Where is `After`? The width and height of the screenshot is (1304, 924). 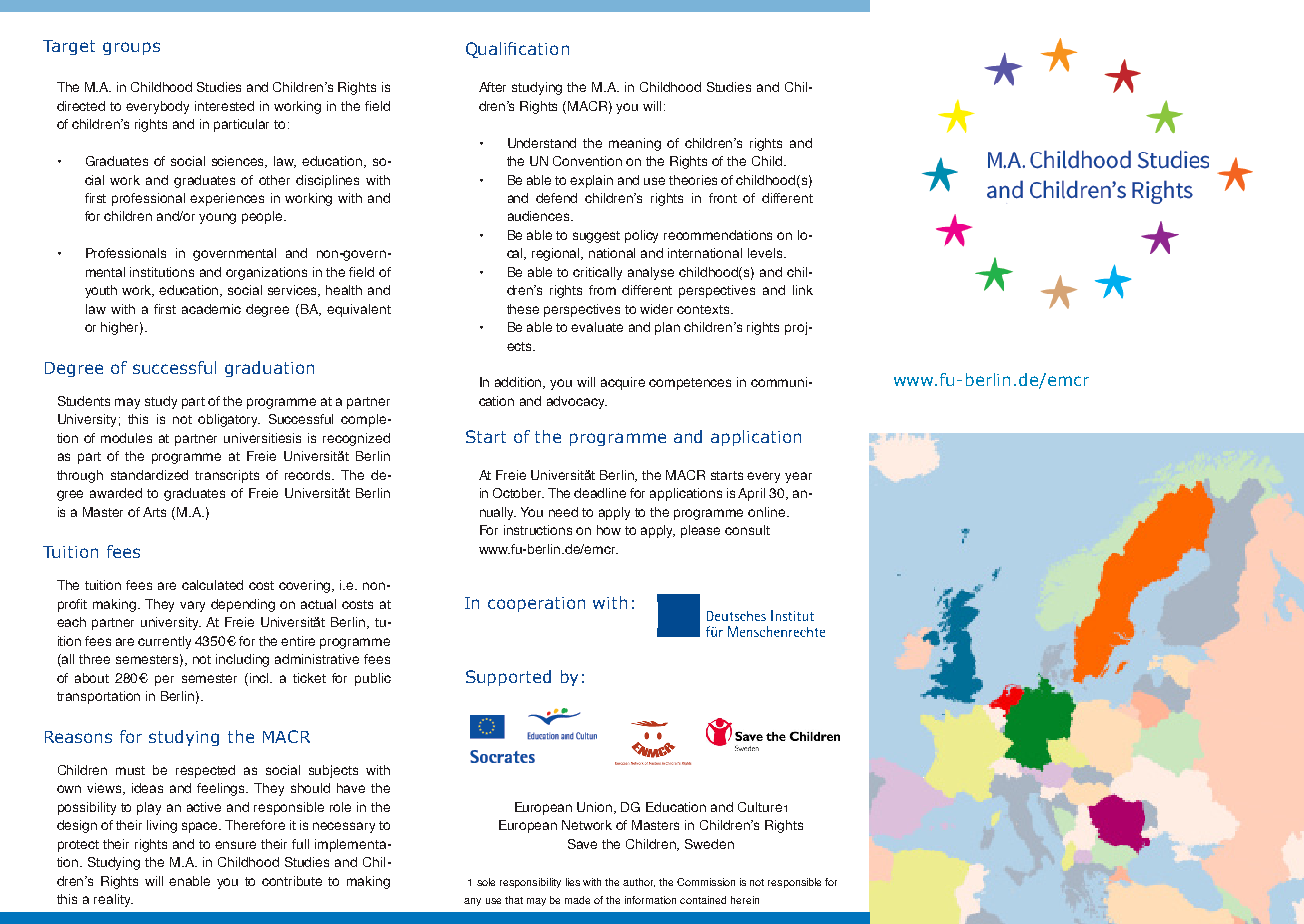 After is located at coordinates (492, 87).
